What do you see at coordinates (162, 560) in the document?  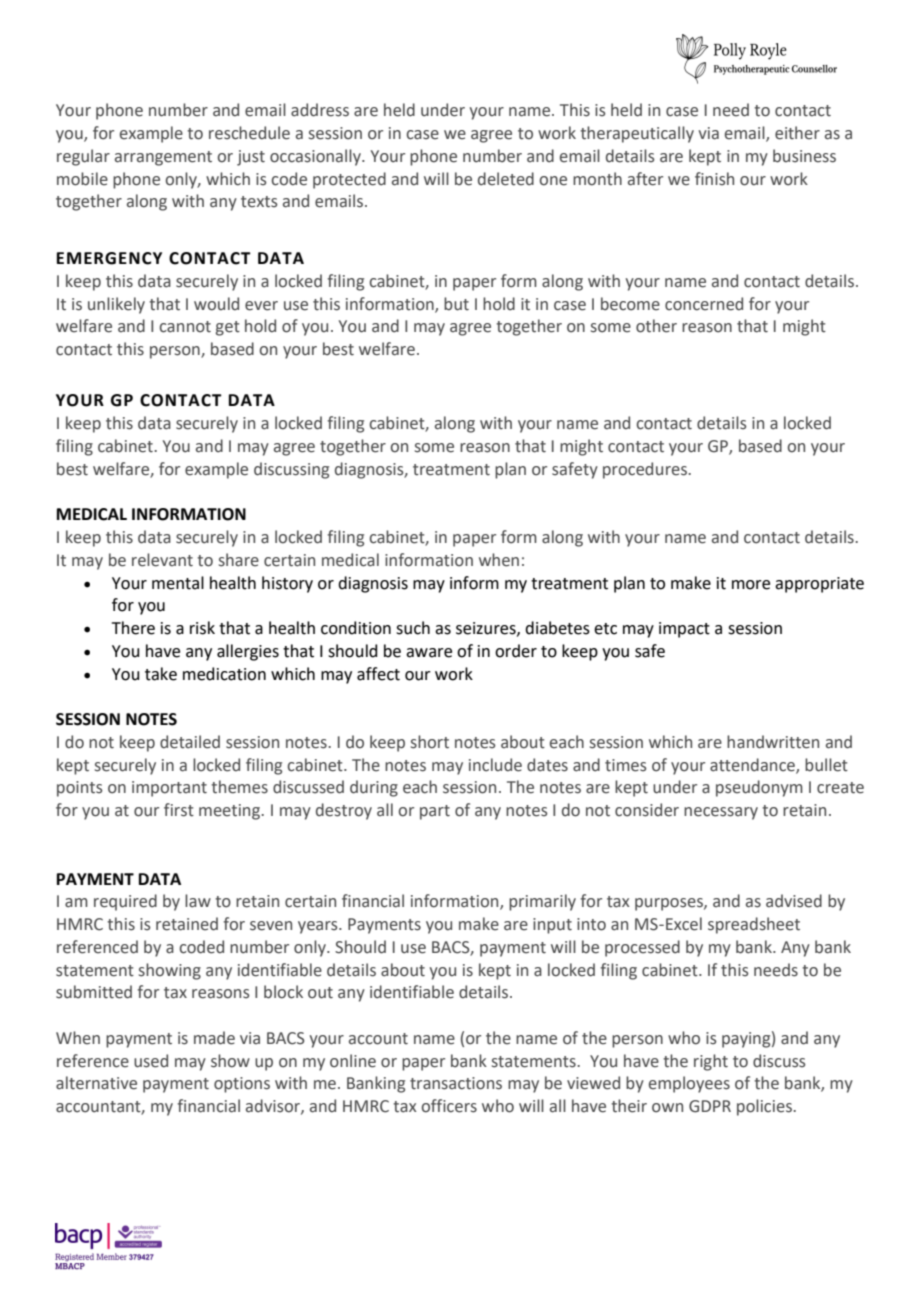 I see `relevant` at bounding box center [162, 560].
